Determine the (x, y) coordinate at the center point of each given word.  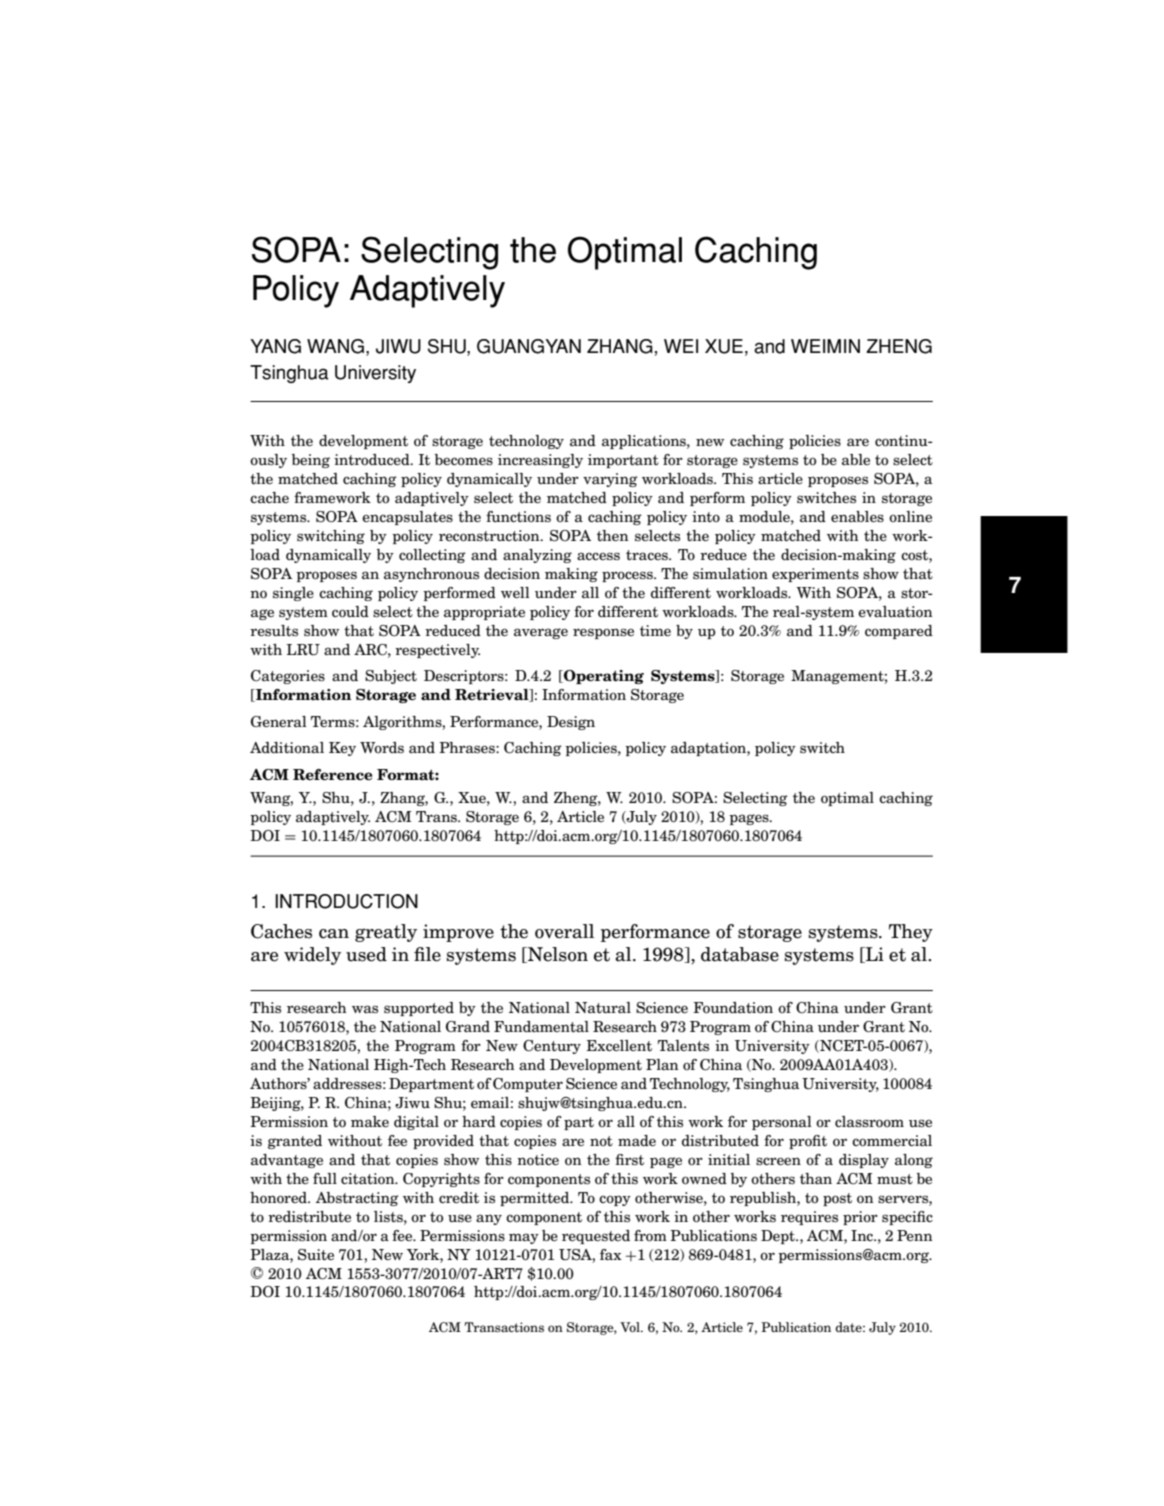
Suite (316, 1255)
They (911, 933)
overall (564, 931)
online (910, 516)
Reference (333, 775)
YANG (275, 346)
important (623, 461)
